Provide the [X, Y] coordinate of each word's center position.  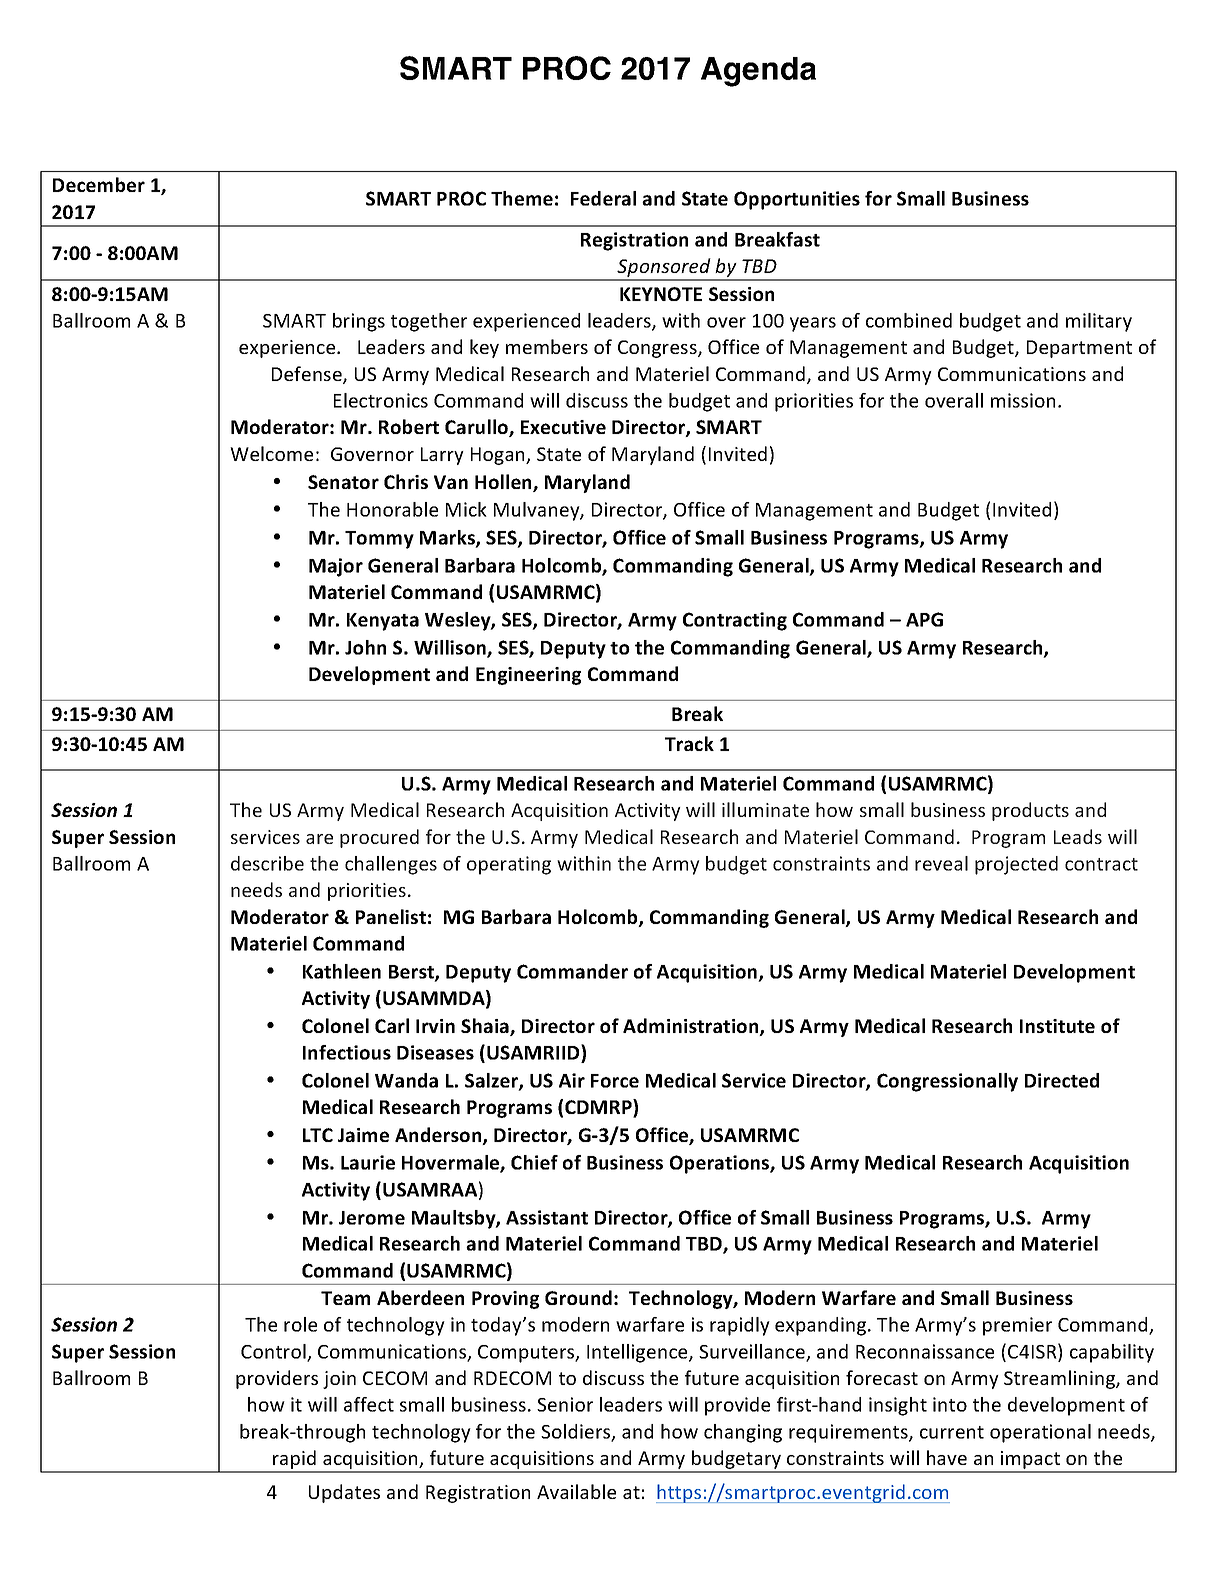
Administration [692, 1027]
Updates [344, 1493]
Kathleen [342, 971]
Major [336, 567]
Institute [1057, 1026]
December [99, 184]
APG [924, 619]
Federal [603, 198]
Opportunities [797, 200]
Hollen [504, 483]
